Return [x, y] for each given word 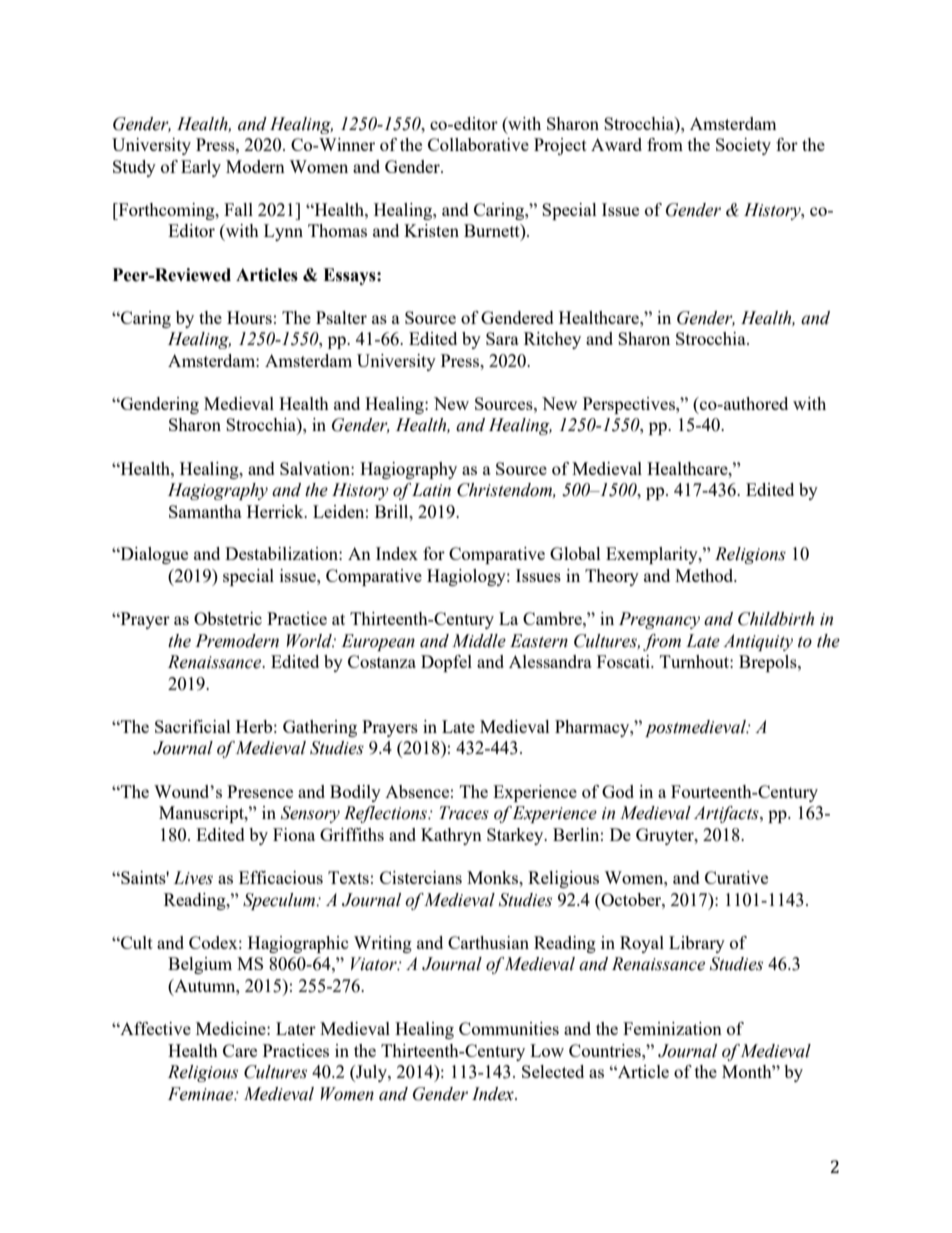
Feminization [672, 1028]
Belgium [200, 965]
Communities [509, 1028]
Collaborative [478, 144]
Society [743, 146]
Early [201, 168]
